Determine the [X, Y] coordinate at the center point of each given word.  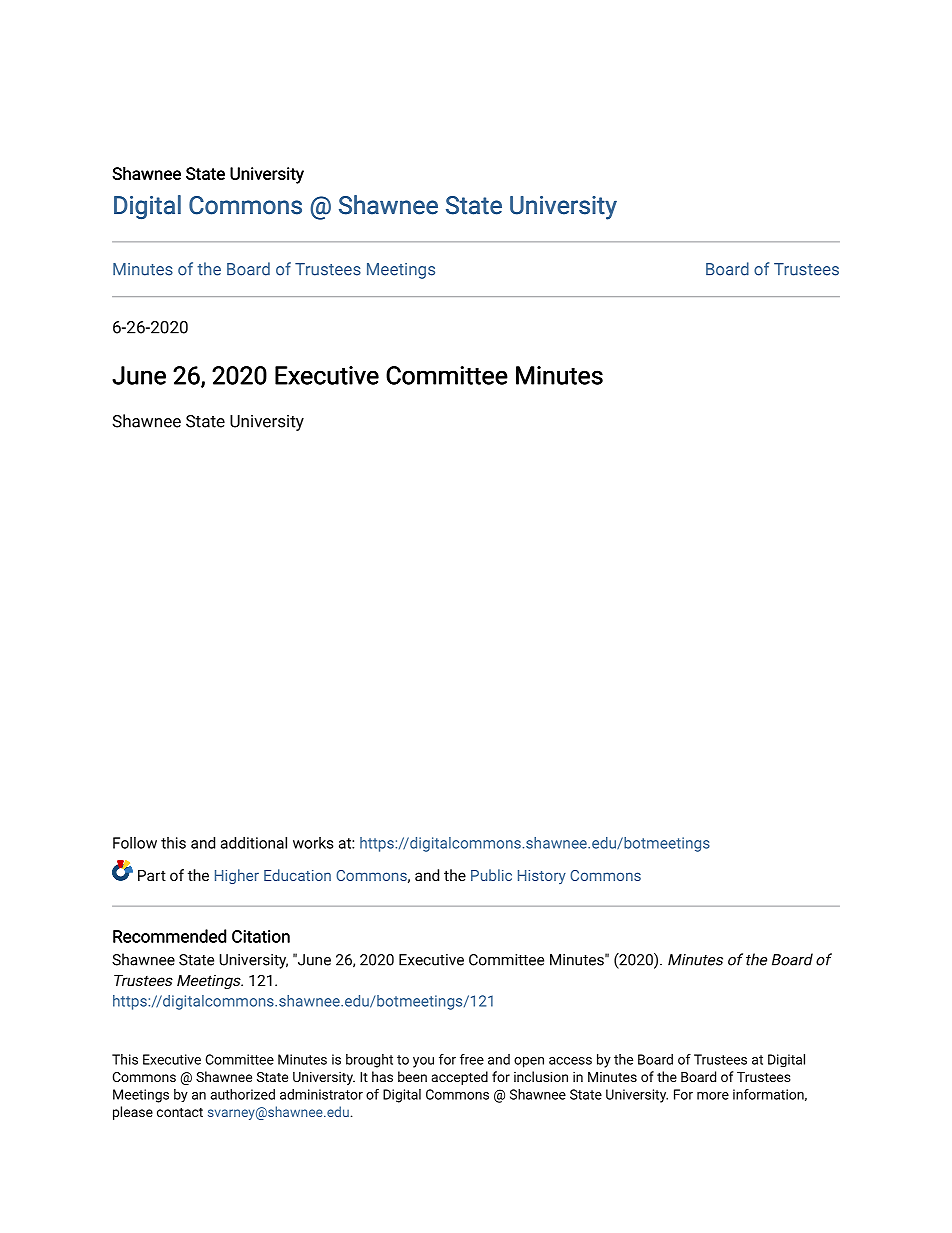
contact [180, 1112]
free [472, 1059]
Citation [261, 936]
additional [254, 843]
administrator [321, 1094]
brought [369, 1061]
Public [491, 875]
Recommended [169, 936]
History [542, 877]
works [313, 843]
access [570, 1061]
